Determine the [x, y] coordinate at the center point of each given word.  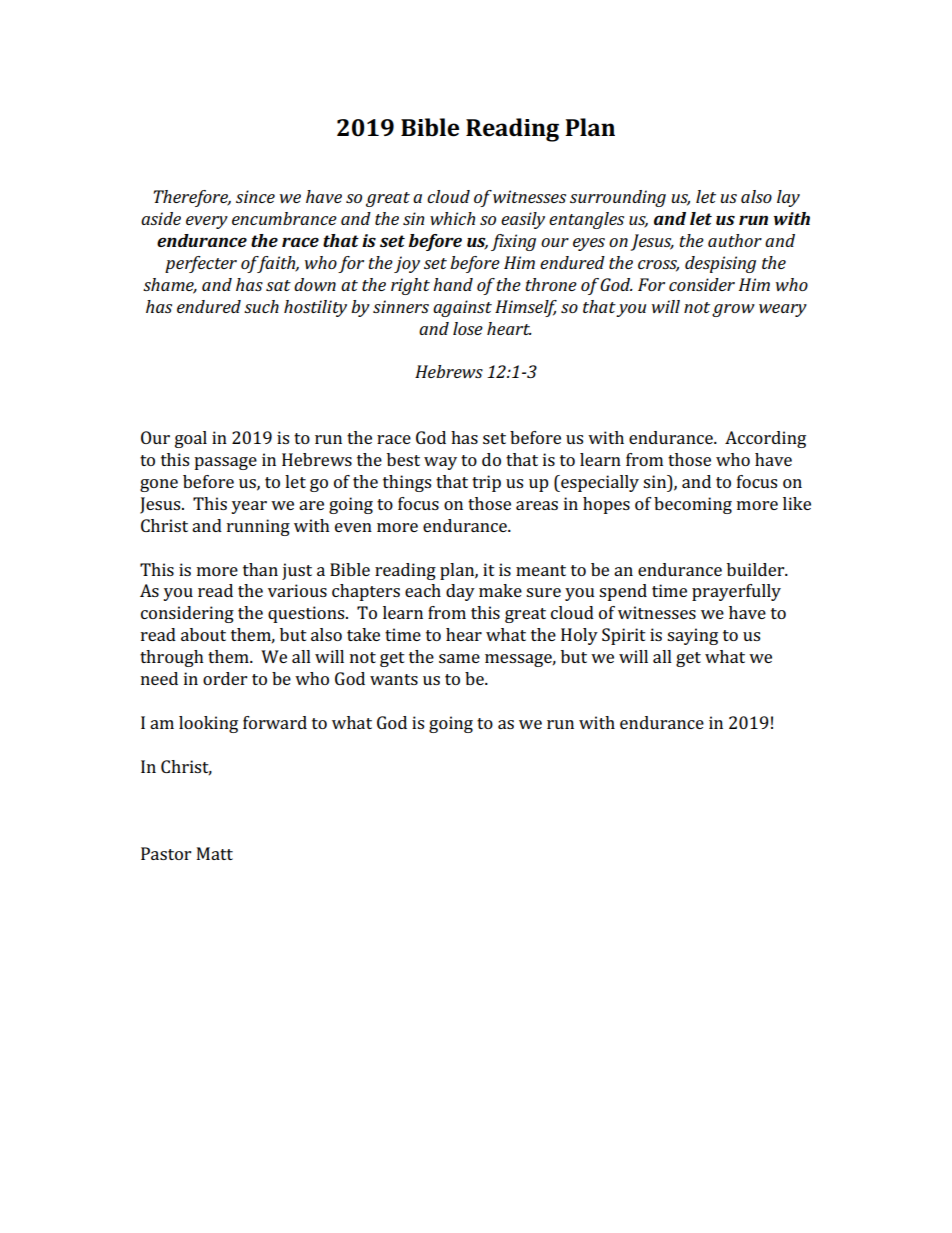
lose [468, 328]
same [459, 658]
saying [692, 636]
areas [537, 505]
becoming [693, 505]
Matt [215, 853]
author [735, 240]
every [207, 222]
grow [733, 310]
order [225, 678]
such [261, 306]
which [452, 218]
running [258, 527]
